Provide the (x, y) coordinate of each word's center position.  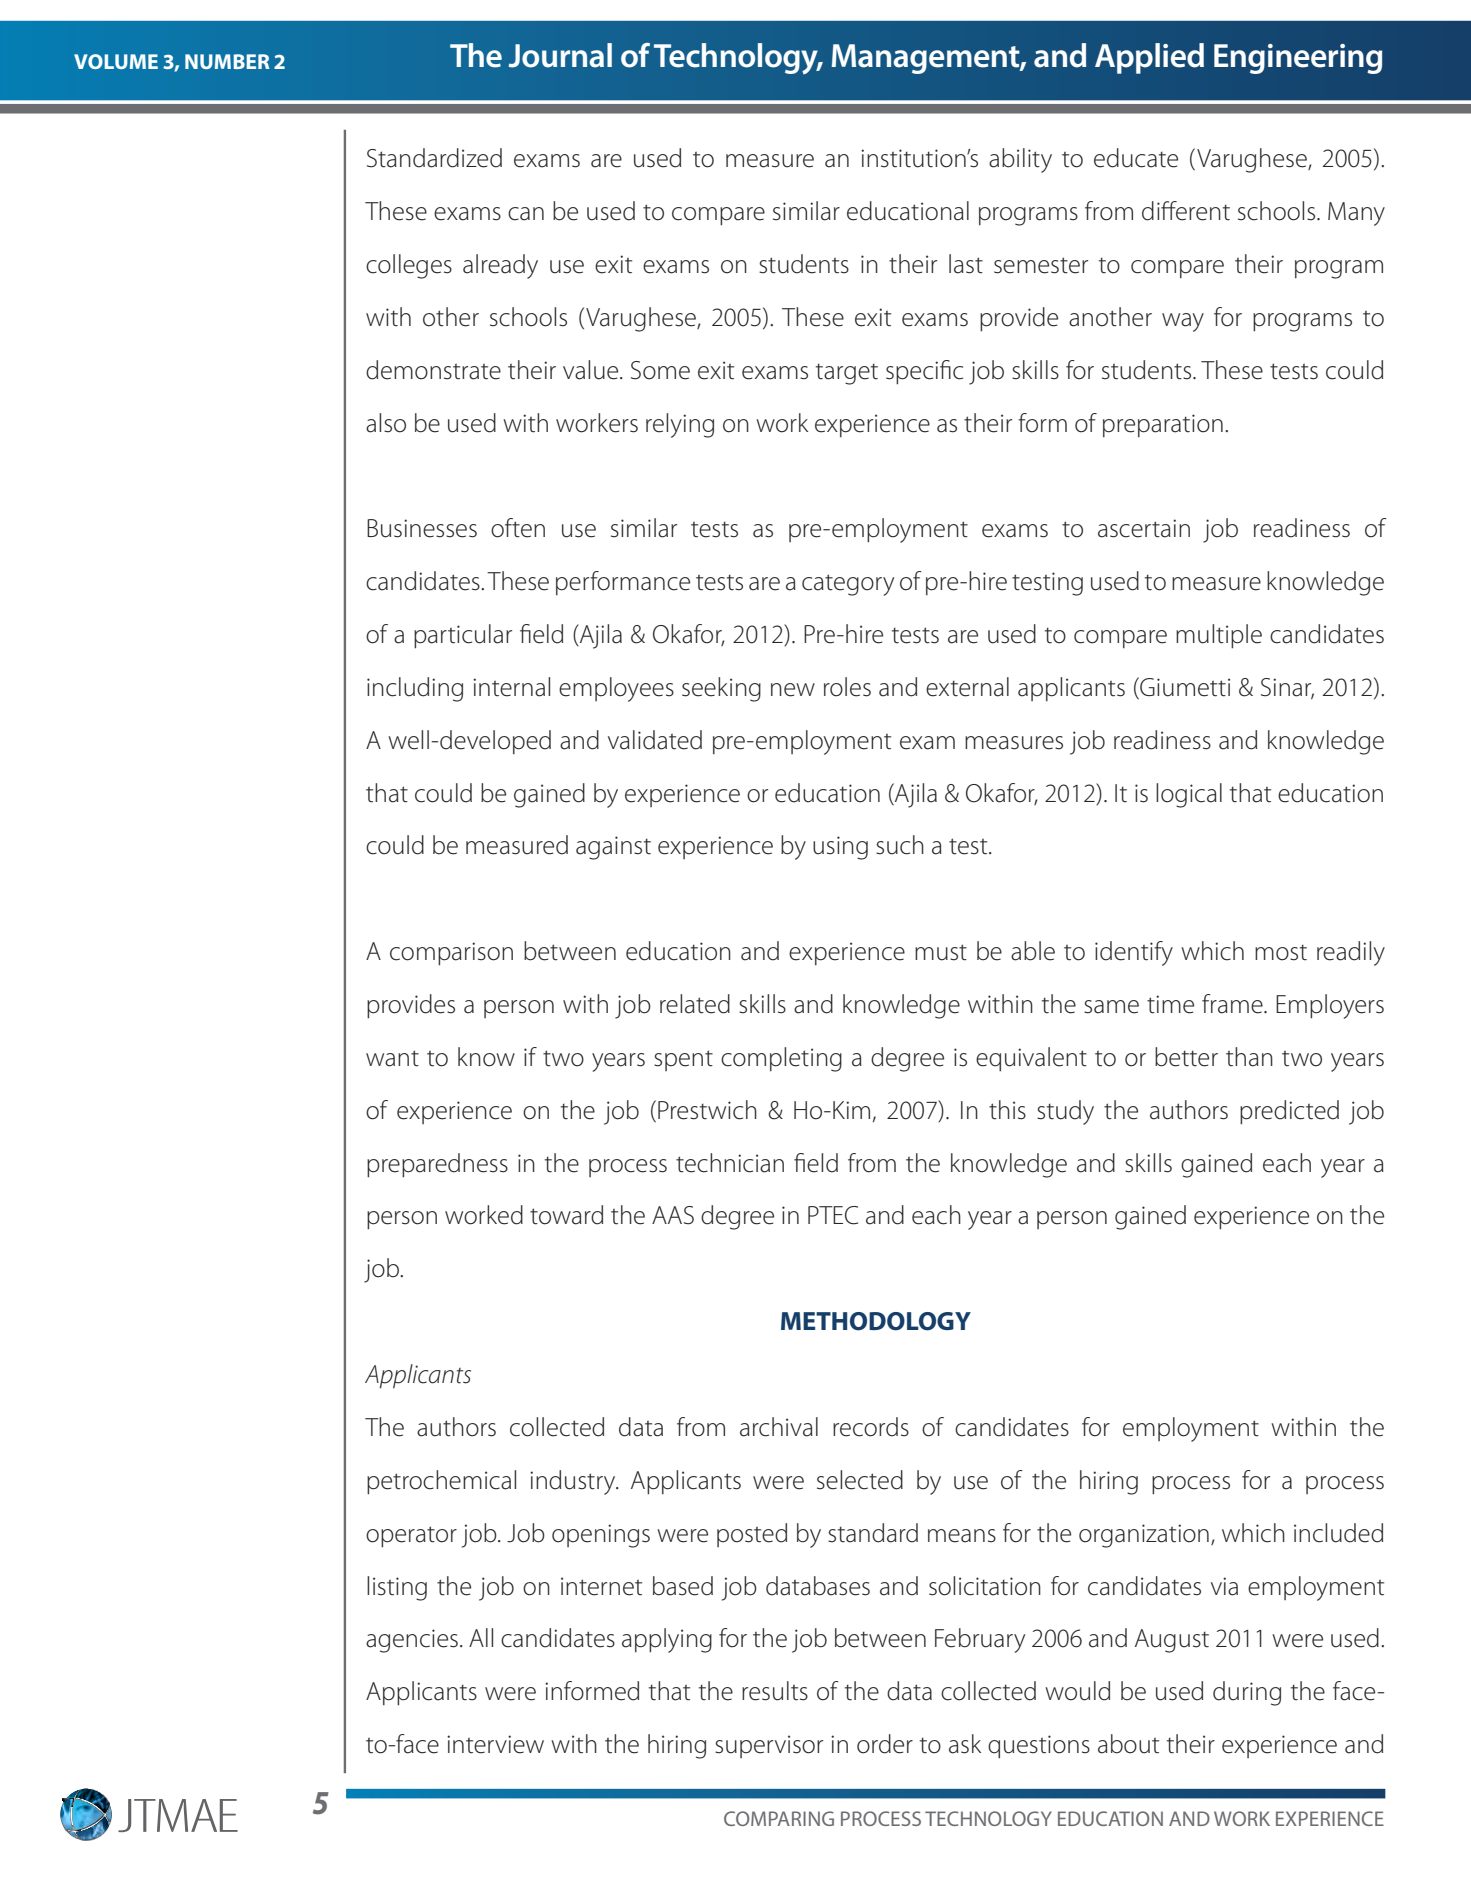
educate (1136, 158)
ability (1020, 160)
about (1128, 1744)
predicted (1289, 1112)
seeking (721, 689)
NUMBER (227, 61)
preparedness (437, 1165)
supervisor (769, 1746)
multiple (1219, 636)
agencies (412, 1641)
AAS (673, 1215)
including (415, 689)
